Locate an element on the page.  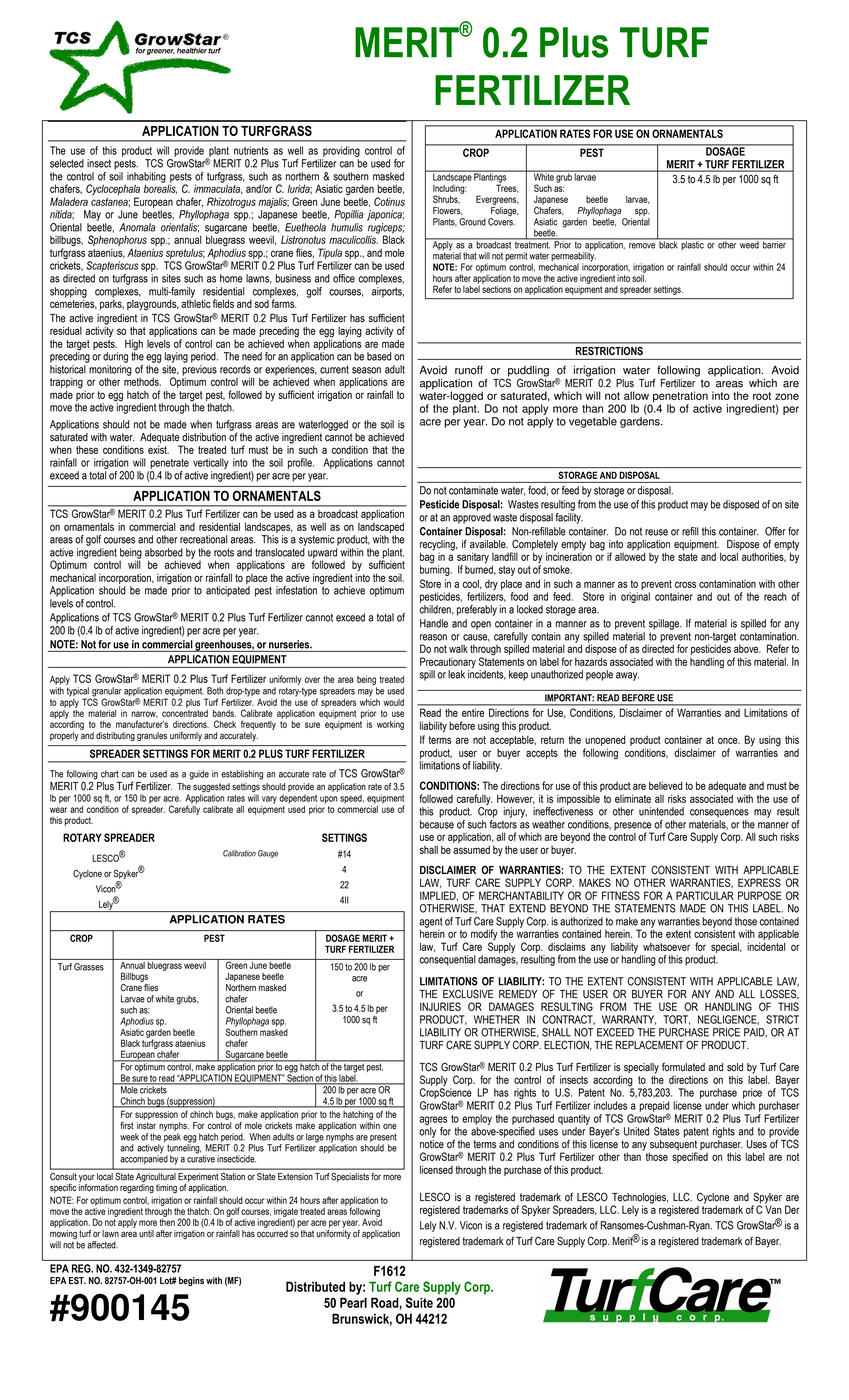
INJURIES is located at coordinates (440, 1006).
